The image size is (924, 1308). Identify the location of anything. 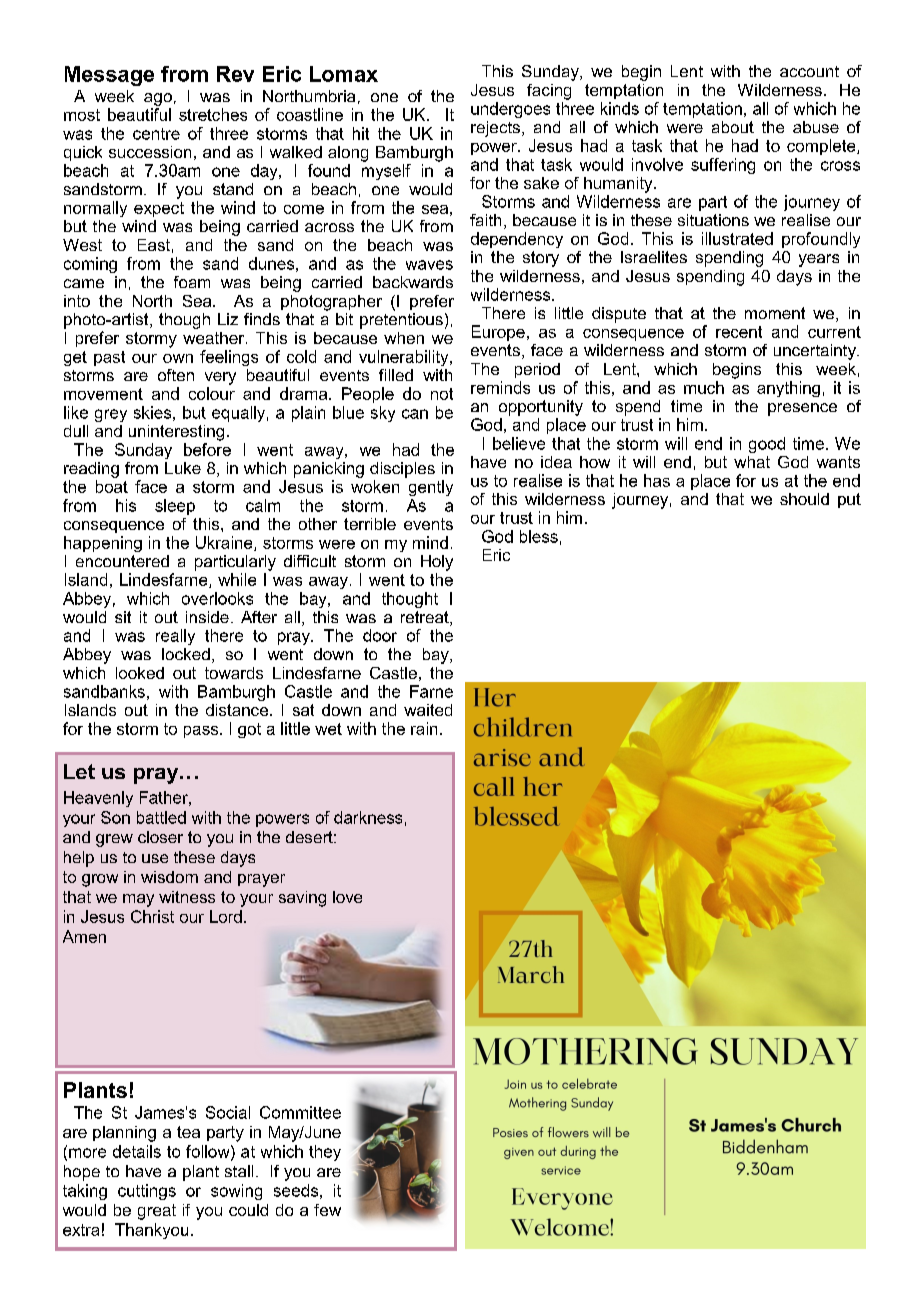
(788, 389).
